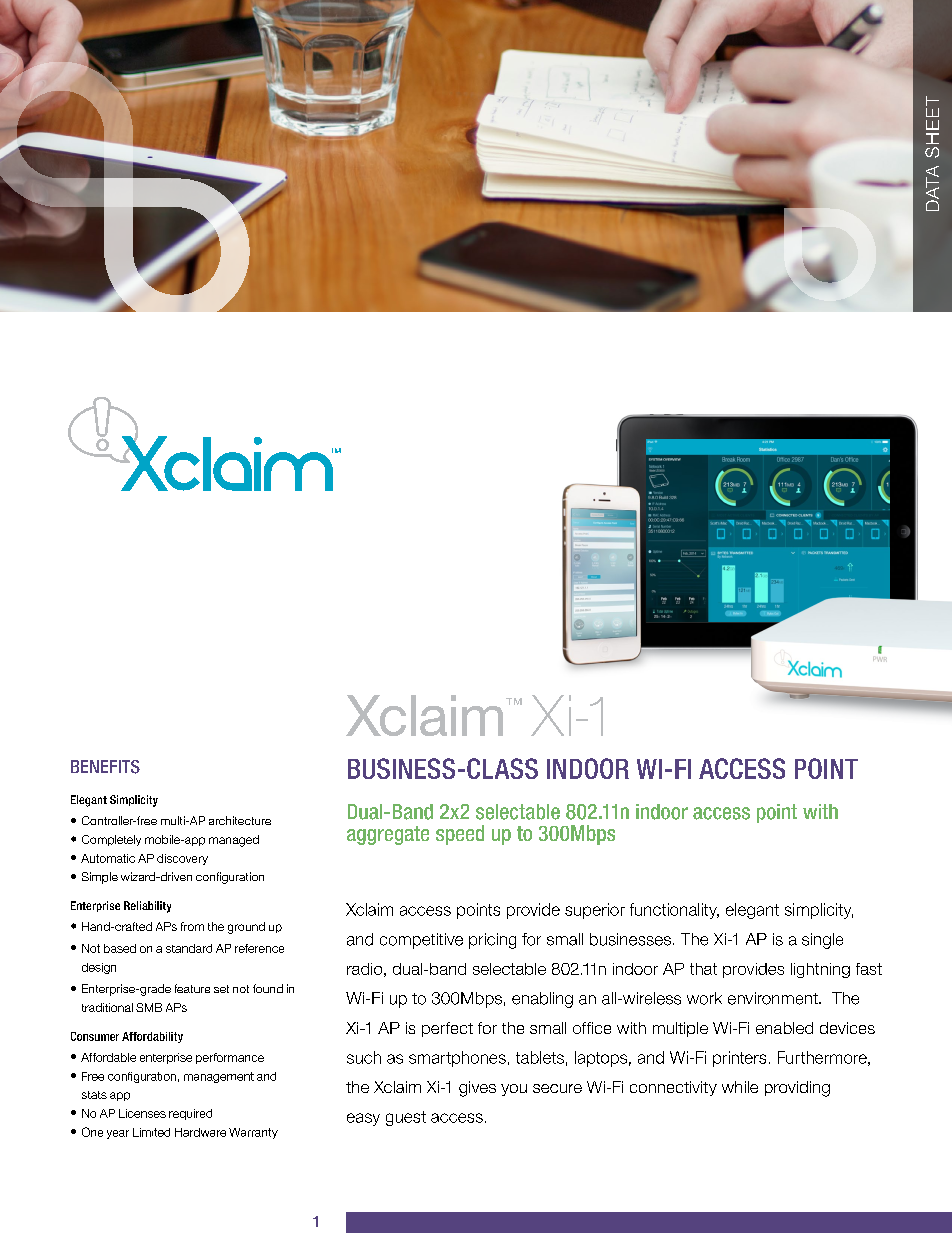  Describe the element at coordinates (674, 911) in the screenshot. I see `functionality` at that location.
